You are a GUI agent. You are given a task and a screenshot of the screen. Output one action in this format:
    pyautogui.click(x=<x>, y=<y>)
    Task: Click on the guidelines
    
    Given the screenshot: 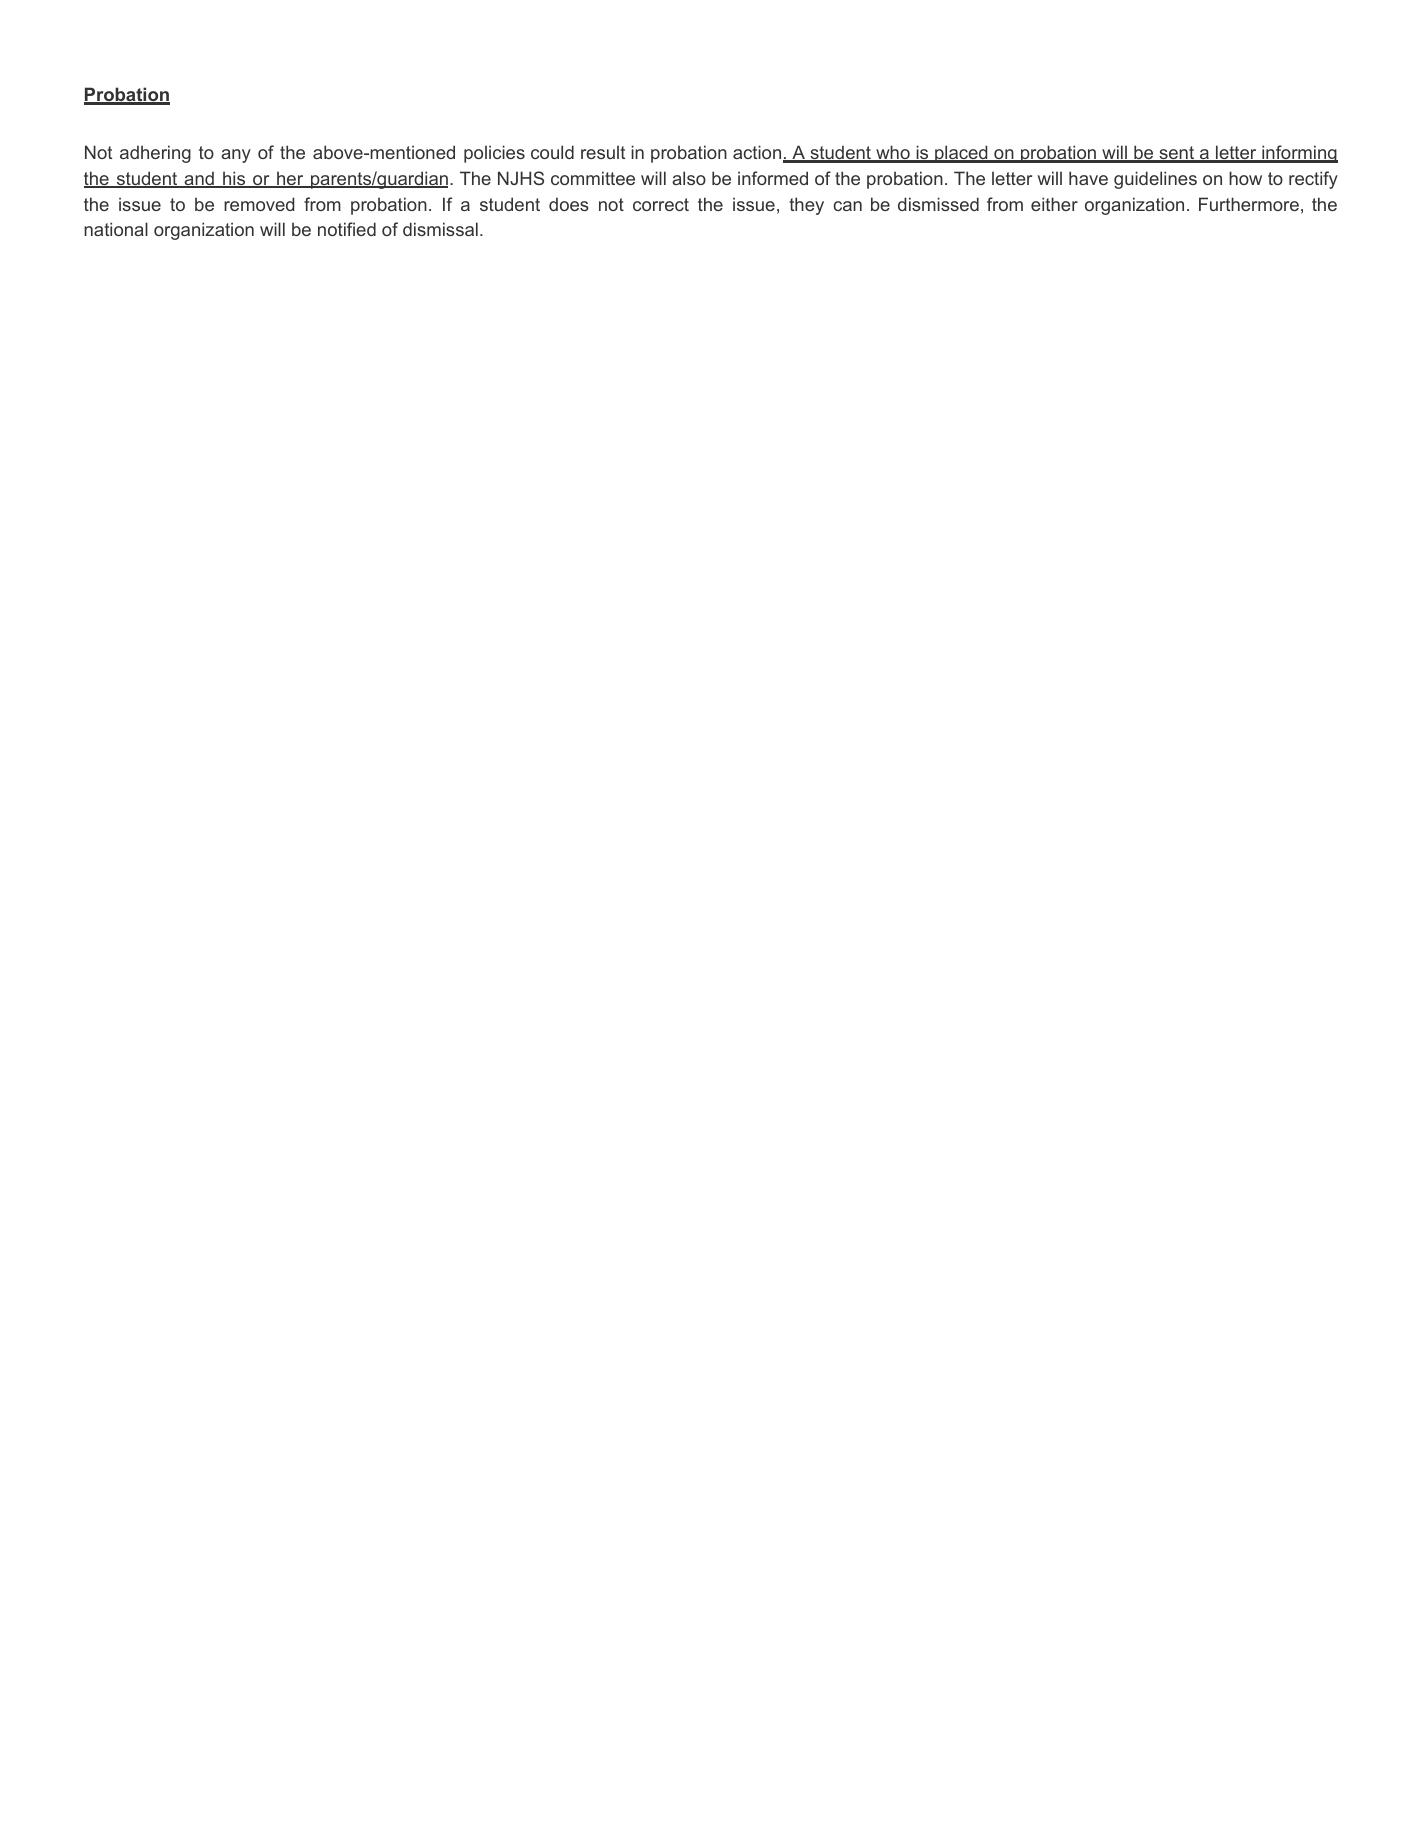 What is the action you would take?
    pyautogui.click(x=1155, y=180)
